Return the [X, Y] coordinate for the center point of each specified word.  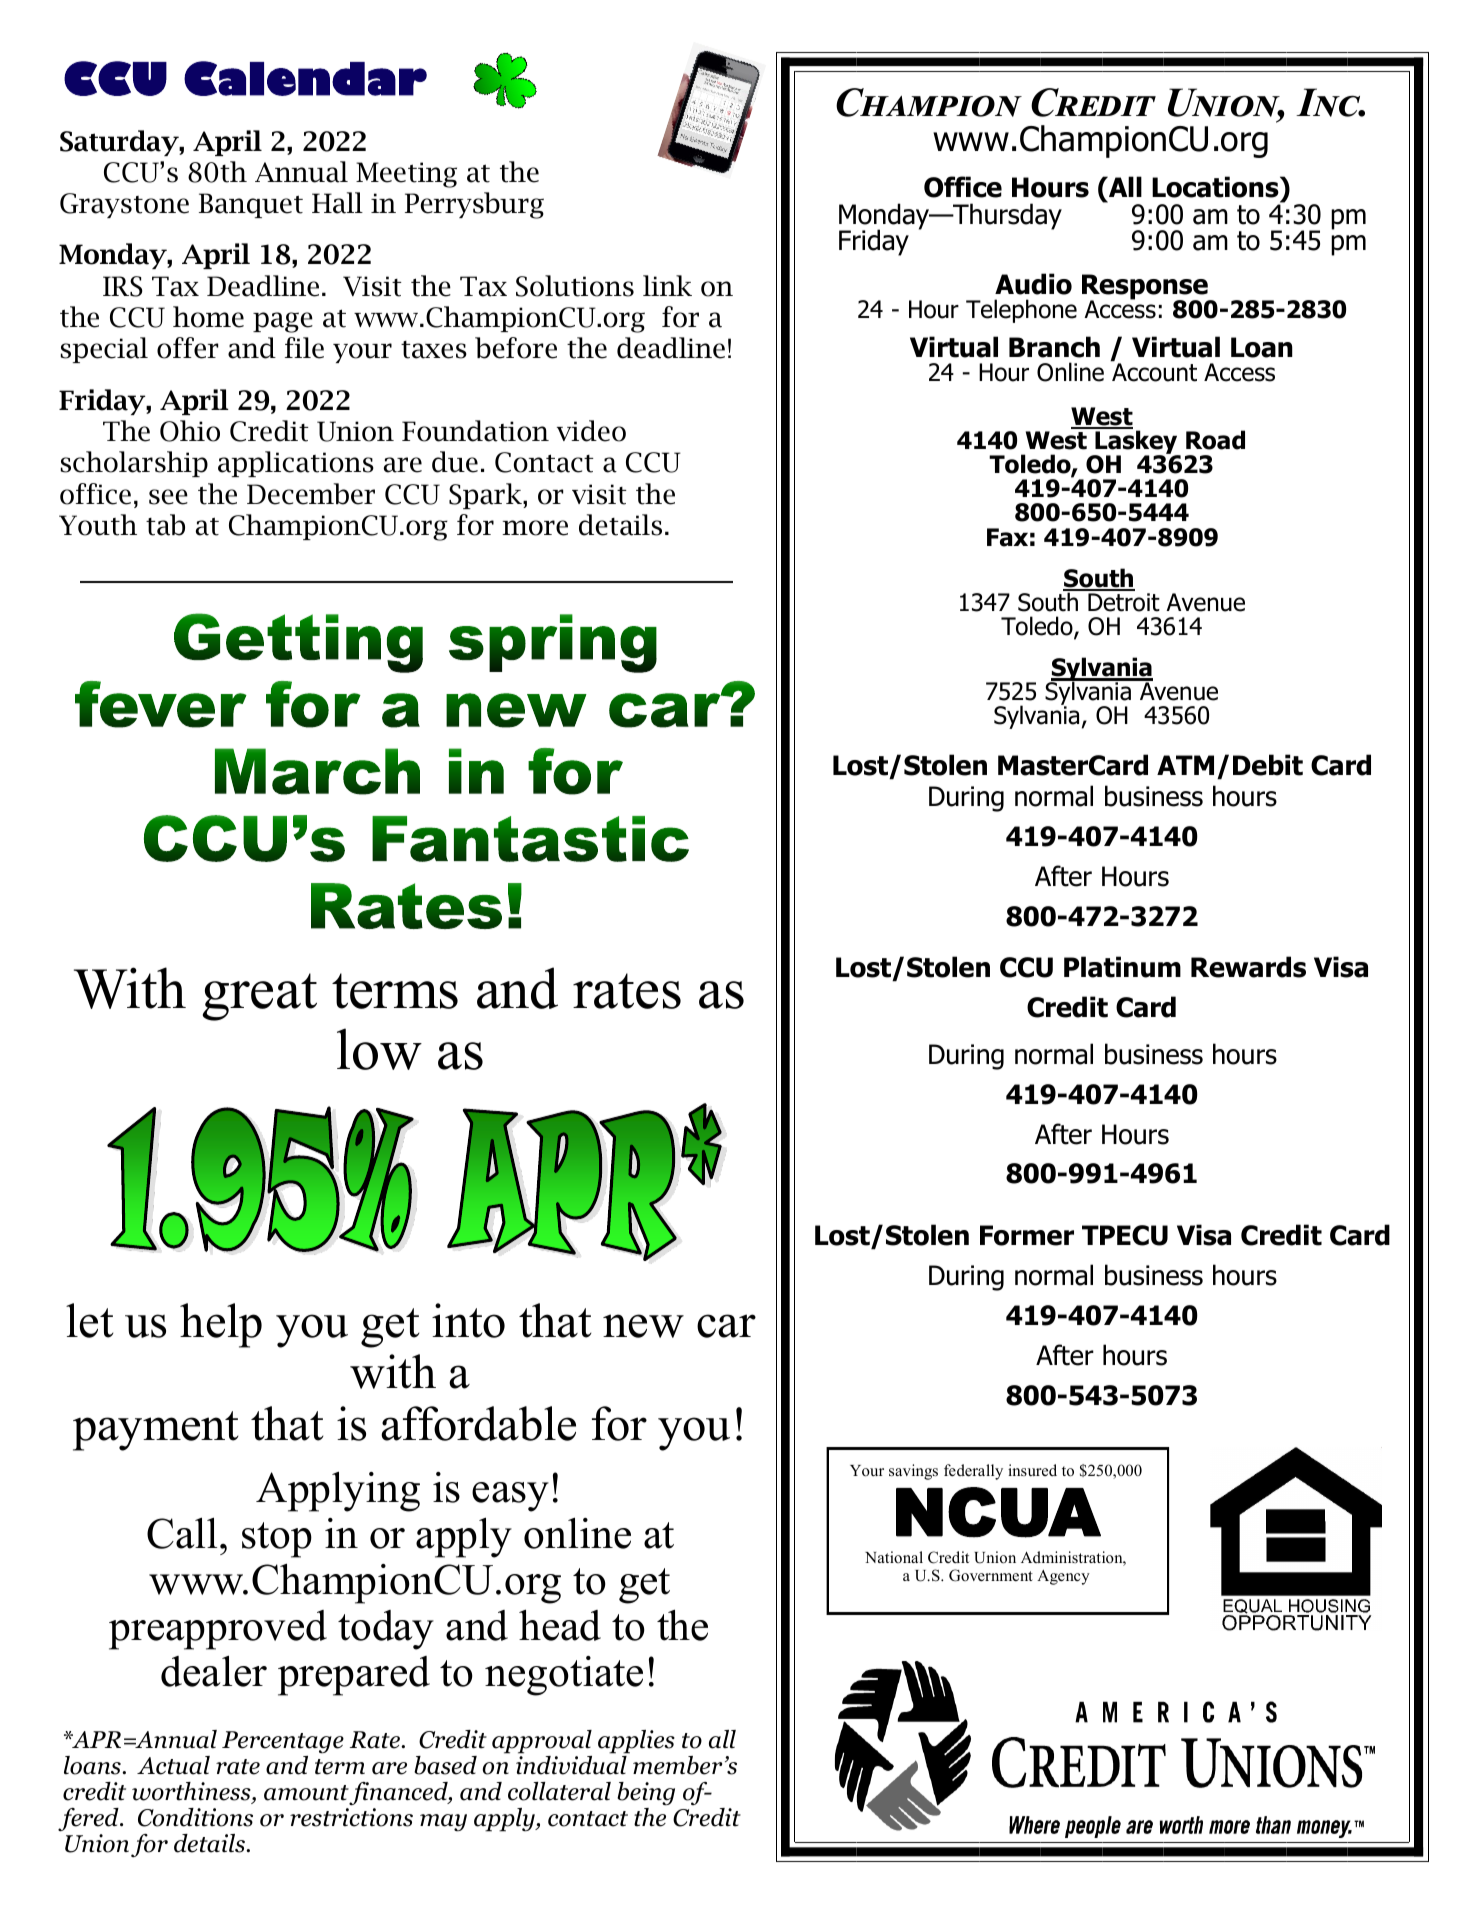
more [535, 528]
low [379, 1049]
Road [1215, 440]
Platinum [1122, 967]
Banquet [251, 205]
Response [1146, 288]
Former [1027, 1235]
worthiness [192, 1792]
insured [1032, 1470]
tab [165, 525]
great [259, 997]
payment [156, 1431]
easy [510, 1497]
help [221, 1325]
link [667, 285]
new [643, 1326]
